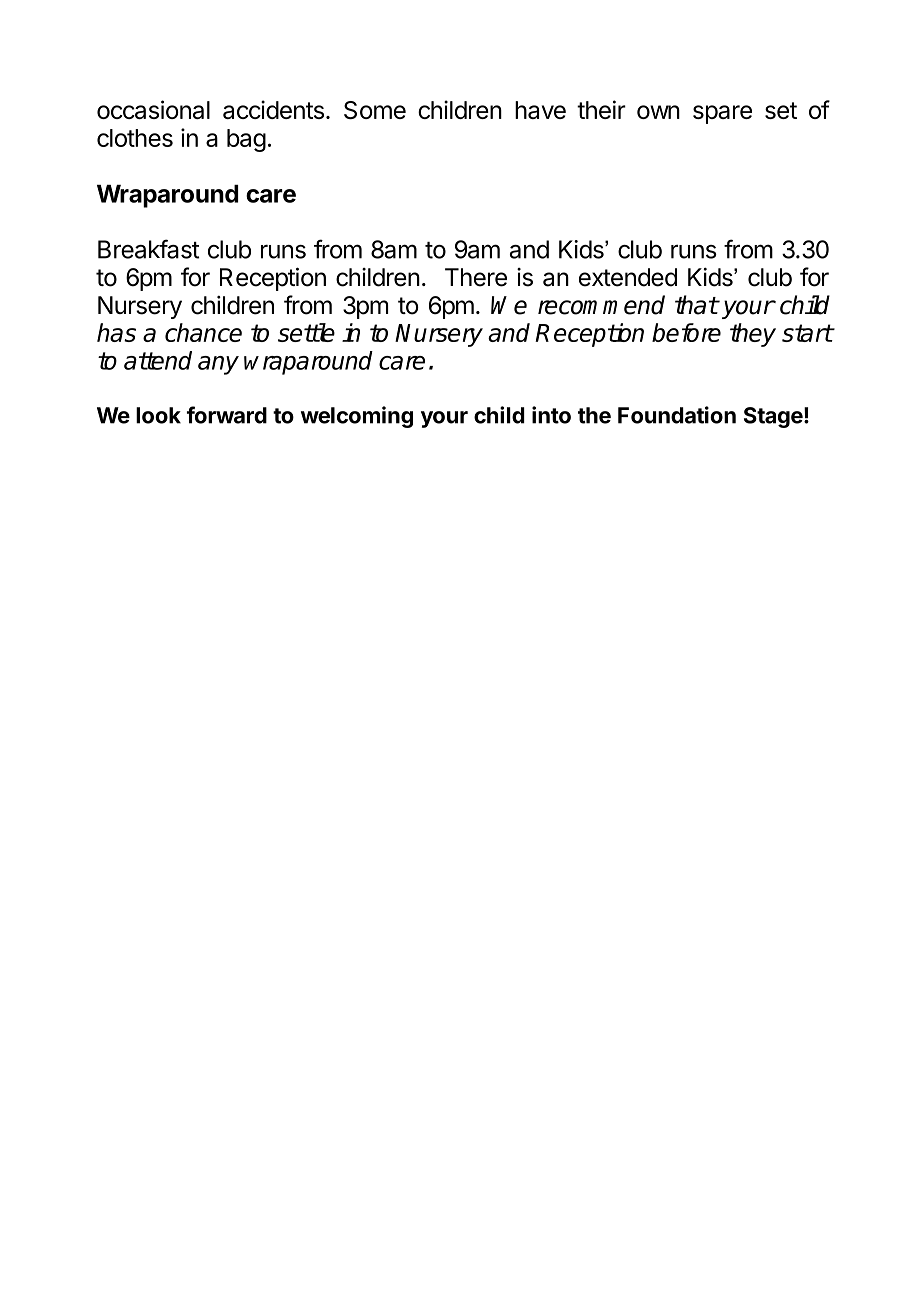  What do you see at coordinates (628, 277) in the screenshot?
I see `extended` at bounding box center [628, 277].
